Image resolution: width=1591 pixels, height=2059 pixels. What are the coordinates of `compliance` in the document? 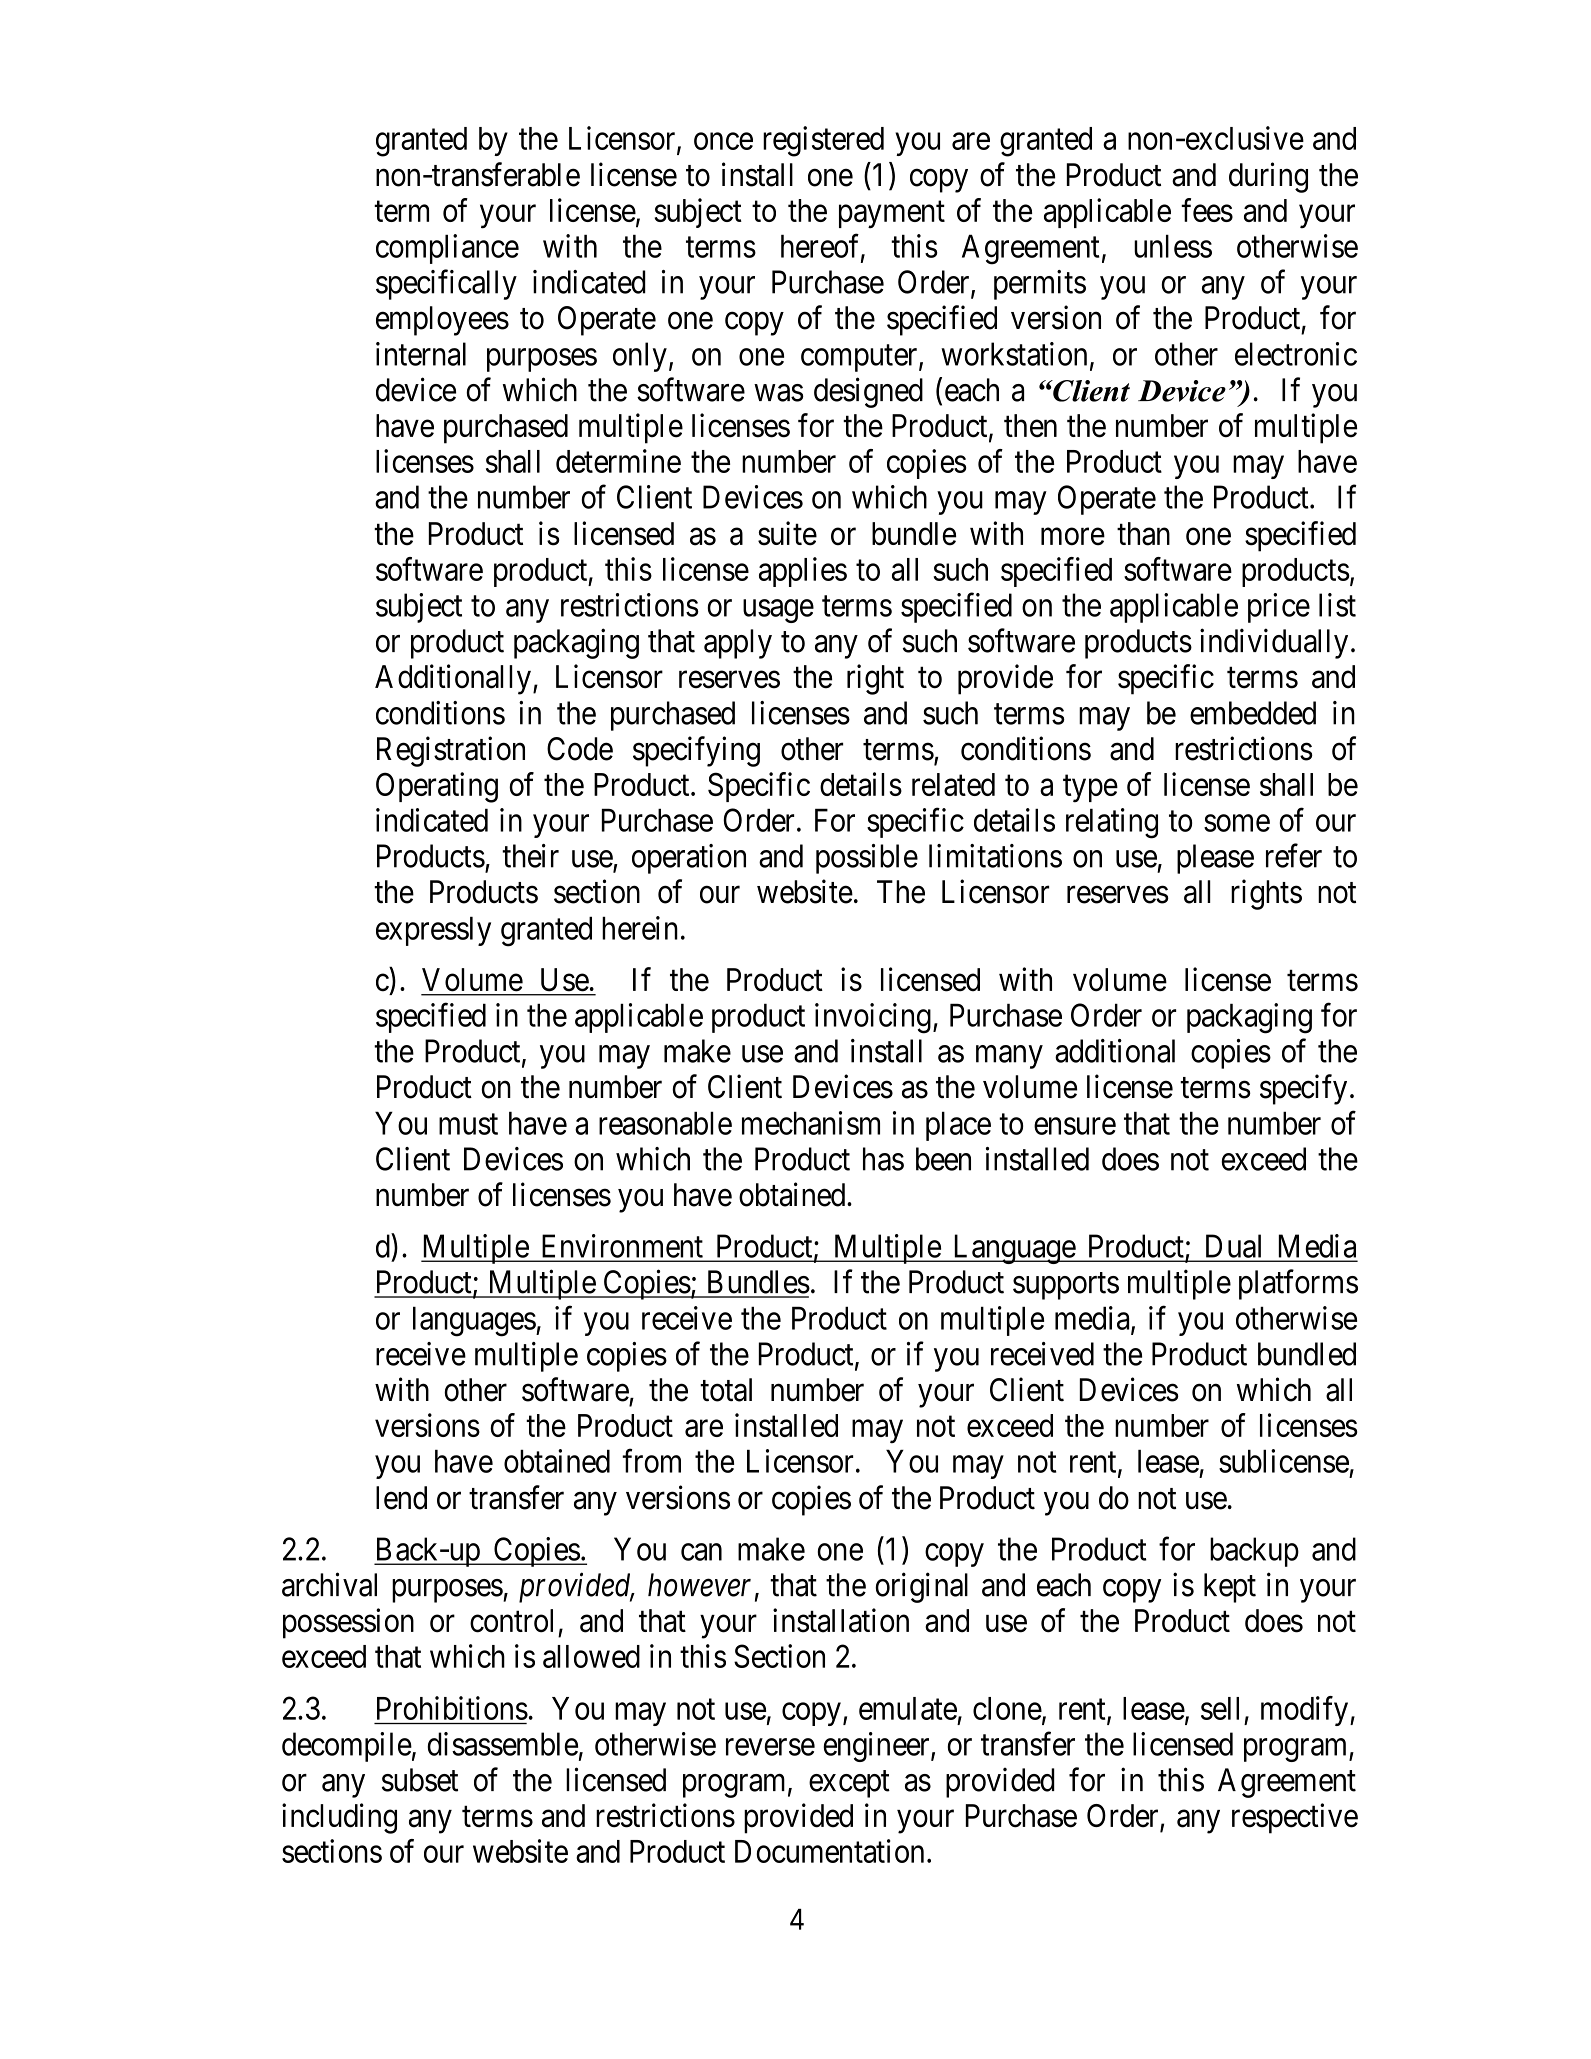 It's located at (447, 249).
